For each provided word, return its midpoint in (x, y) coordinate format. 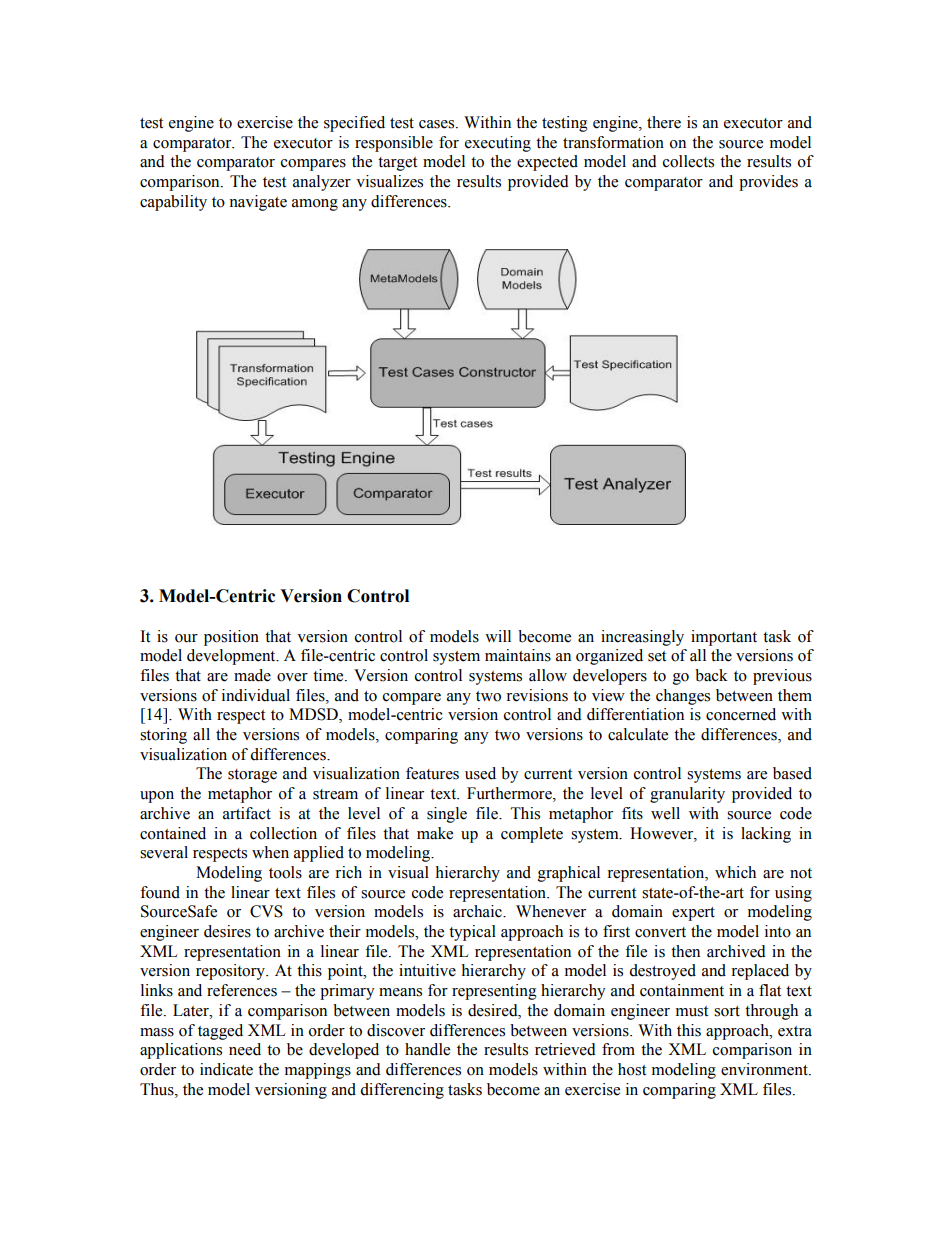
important (724, 638)
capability (173, 203)
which (735, 872)
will (498, 636)
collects (688, 161)
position (231, 638)
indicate (226, 1069)
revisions (537, 695)
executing (498, 144)
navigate (258, 203)
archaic (478, 911)
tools (285, 872)
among (315, 205)
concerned (741, 714)
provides (768, 183)
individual (256, 695)
